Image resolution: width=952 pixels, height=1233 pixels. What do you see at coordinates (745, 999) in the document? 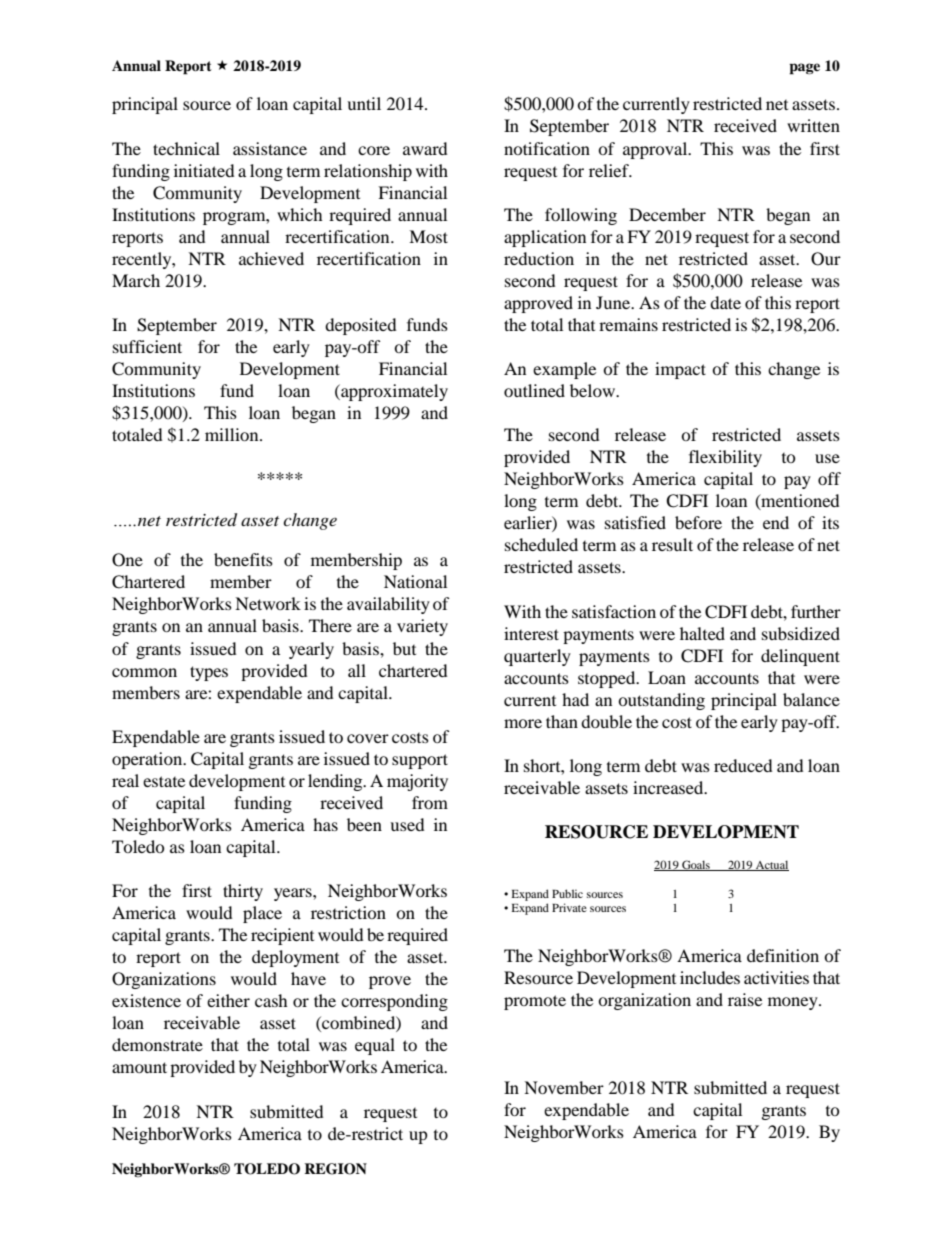
I see `raise` at bounding box center [745, 999].
